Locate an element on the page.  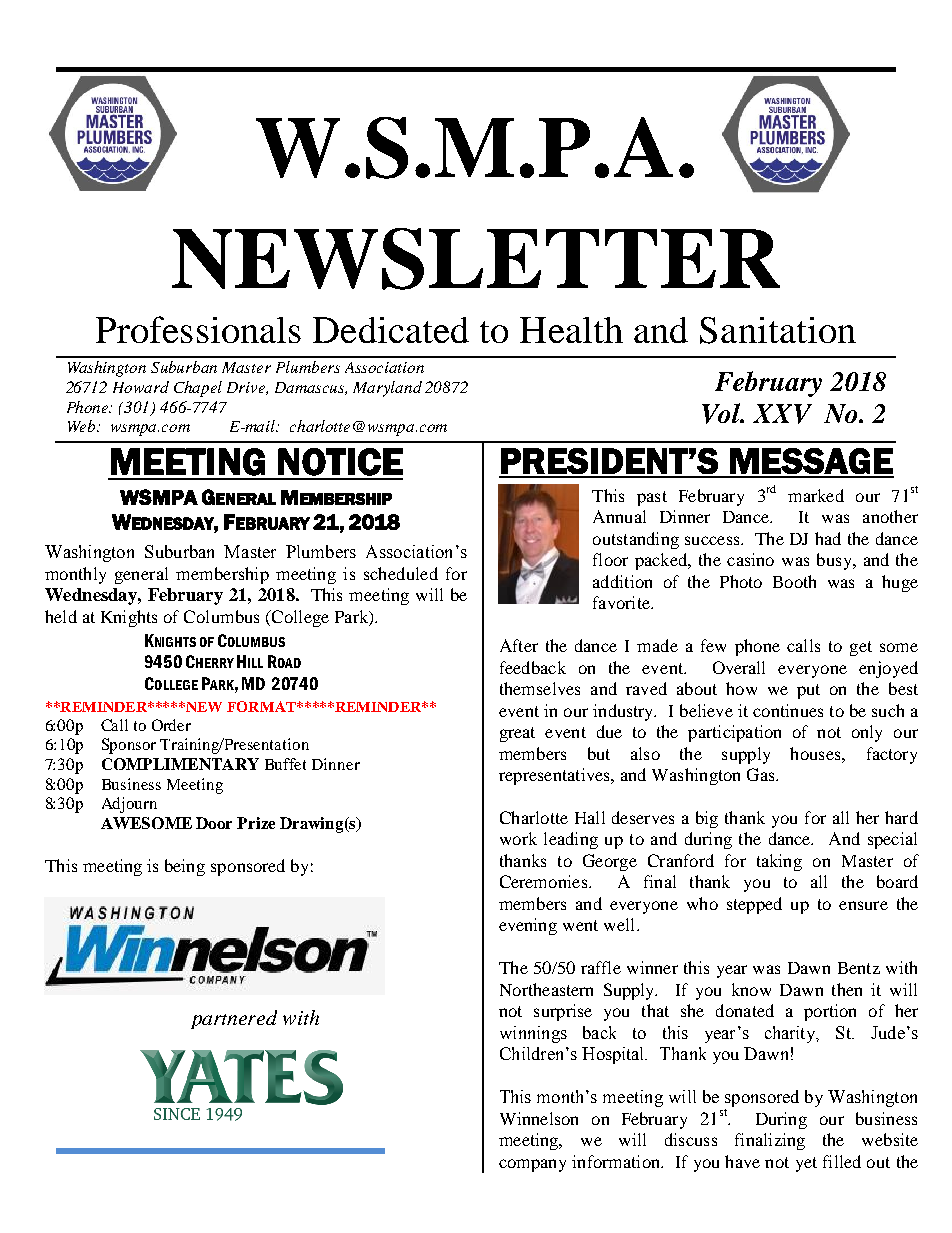
company is located at coordinates (532, 1165).
